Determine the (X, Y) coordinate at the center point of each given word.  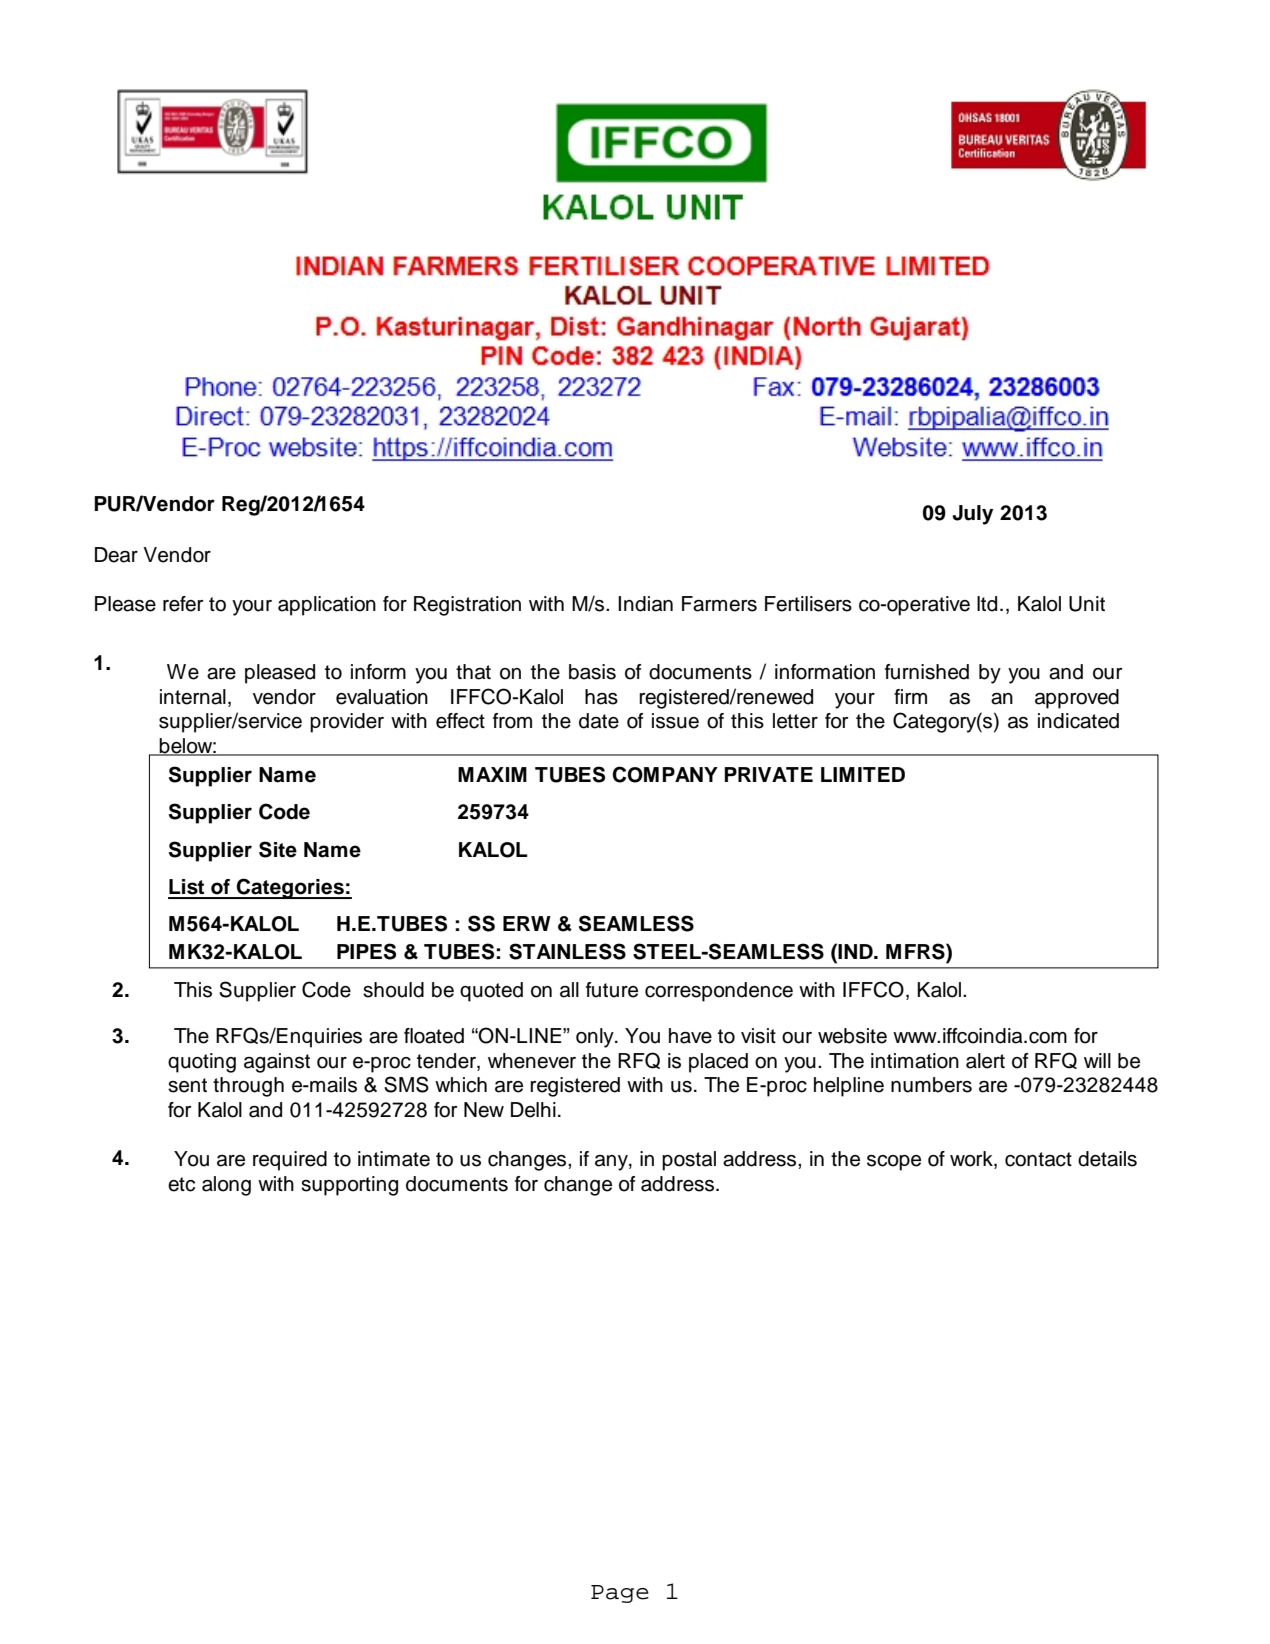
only (596, 1038)
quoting (202, 1063)
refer (183, 604)
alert (985, 1061)
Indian (645, 604)
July (972, 515)
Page (620, 1594)
